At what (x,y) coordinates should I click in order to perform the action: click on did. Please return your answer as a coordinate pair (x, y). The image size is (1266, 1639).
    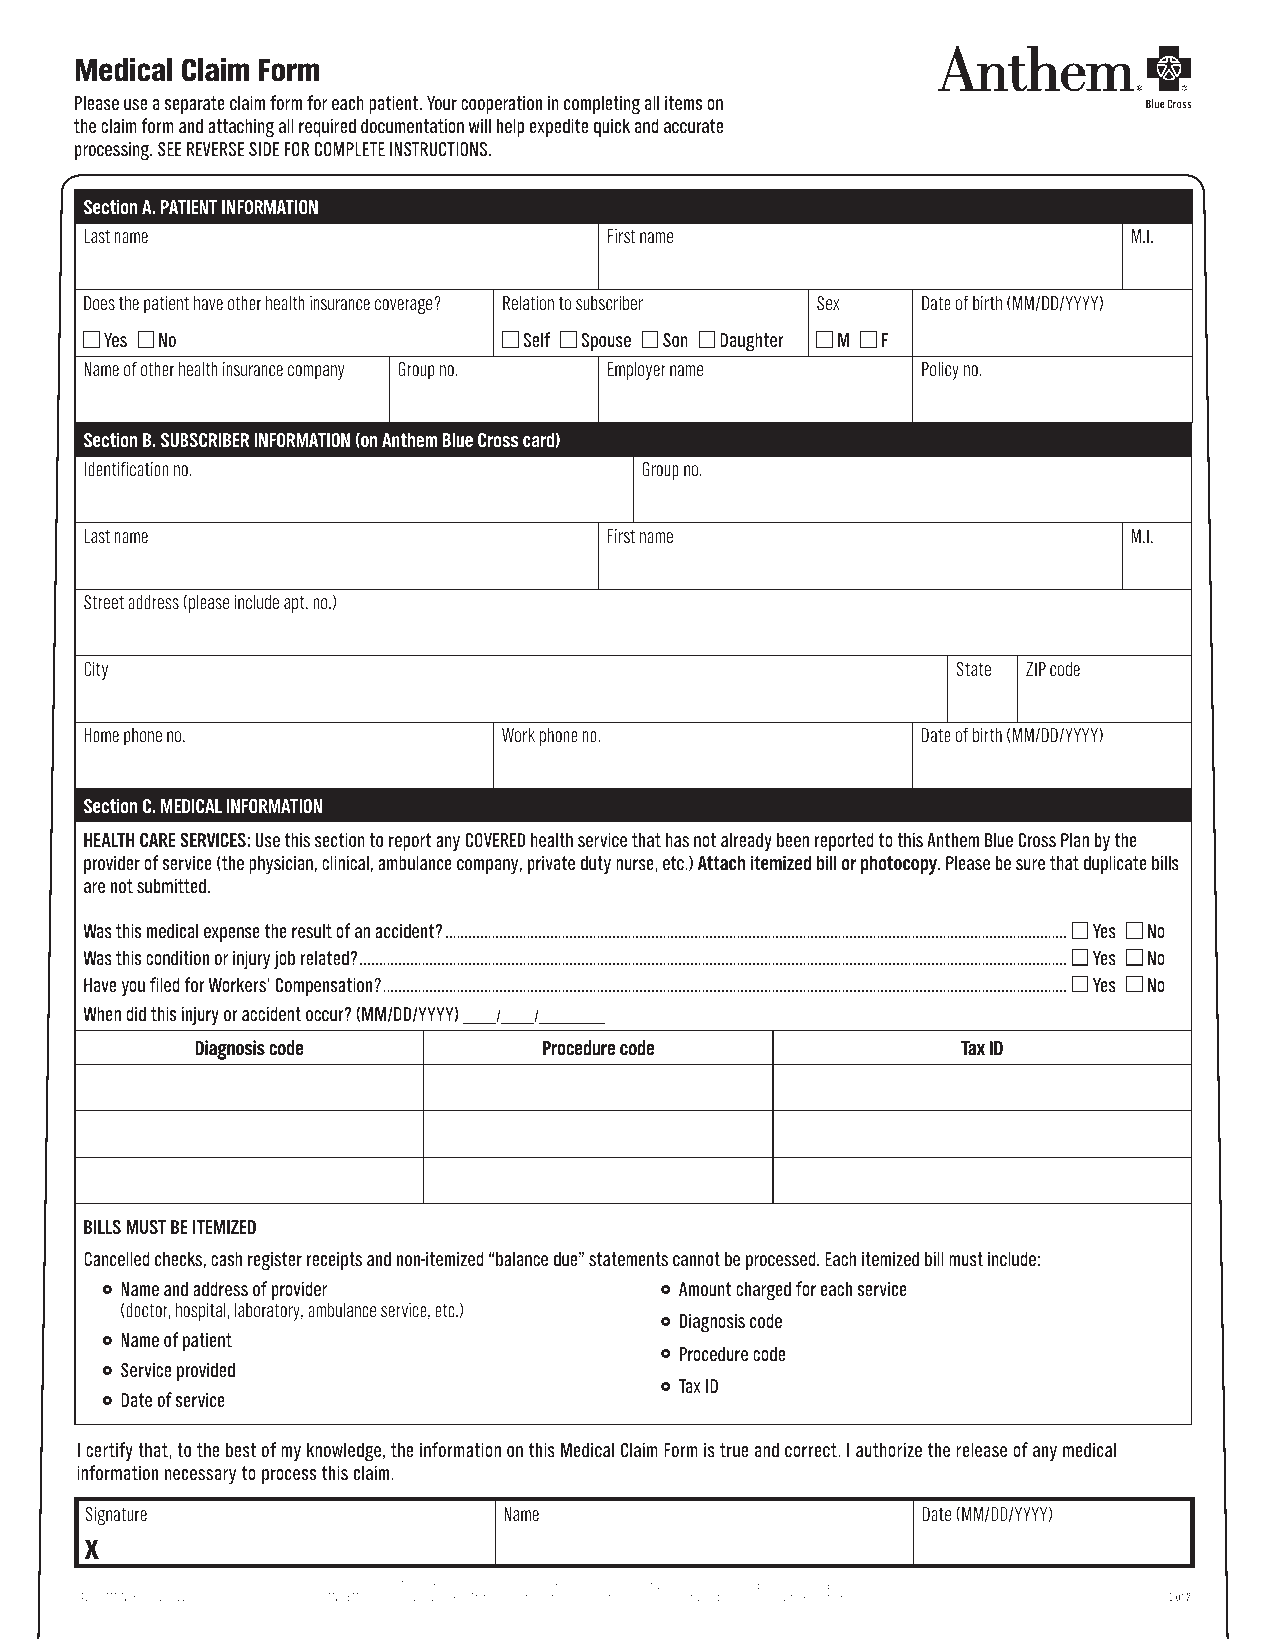
    Looking at the image, I should click on (136, 1013).
